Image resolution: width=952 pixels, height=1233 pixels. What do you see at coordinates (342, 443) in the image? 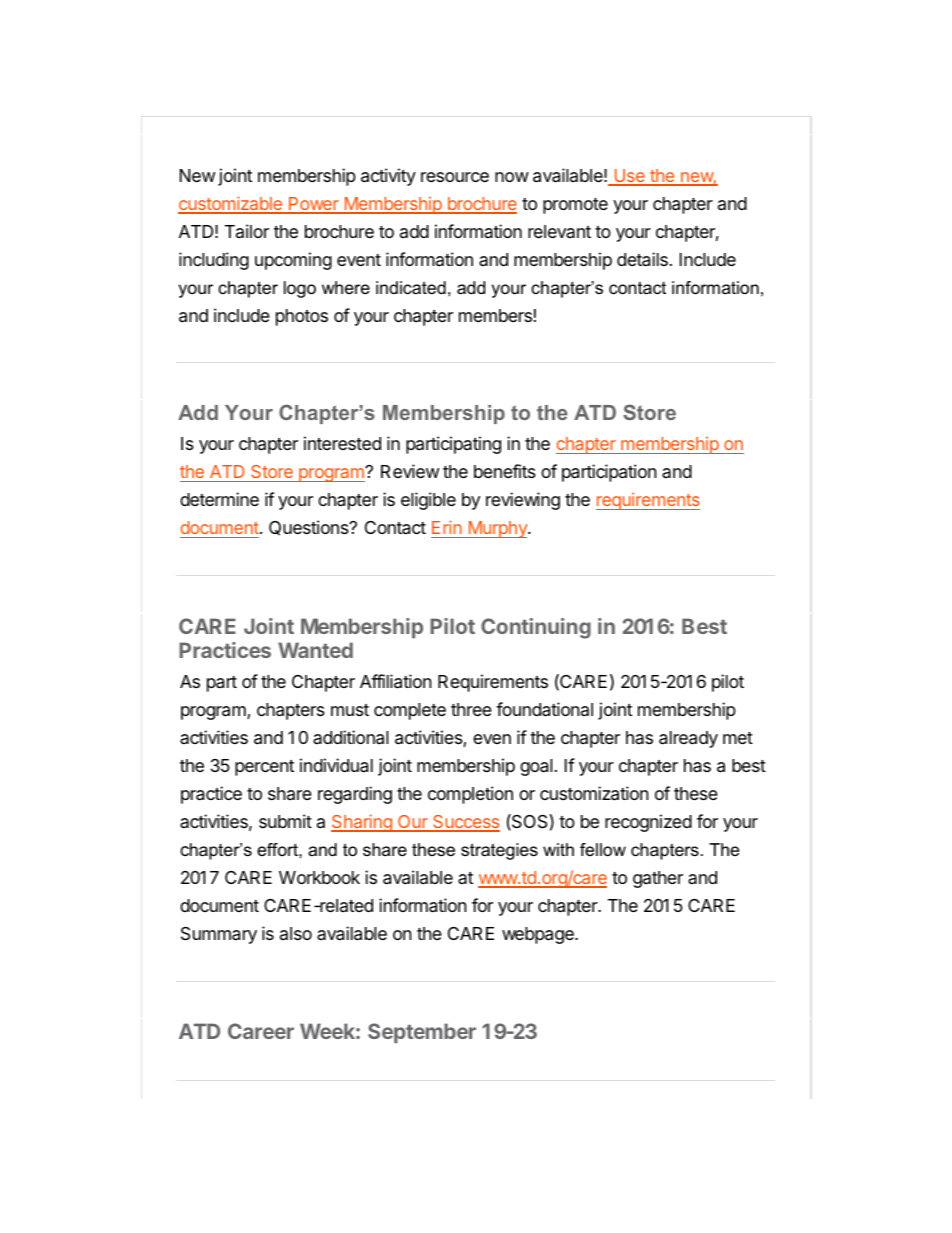
I see `interested` at bounding box center [342, 443].
